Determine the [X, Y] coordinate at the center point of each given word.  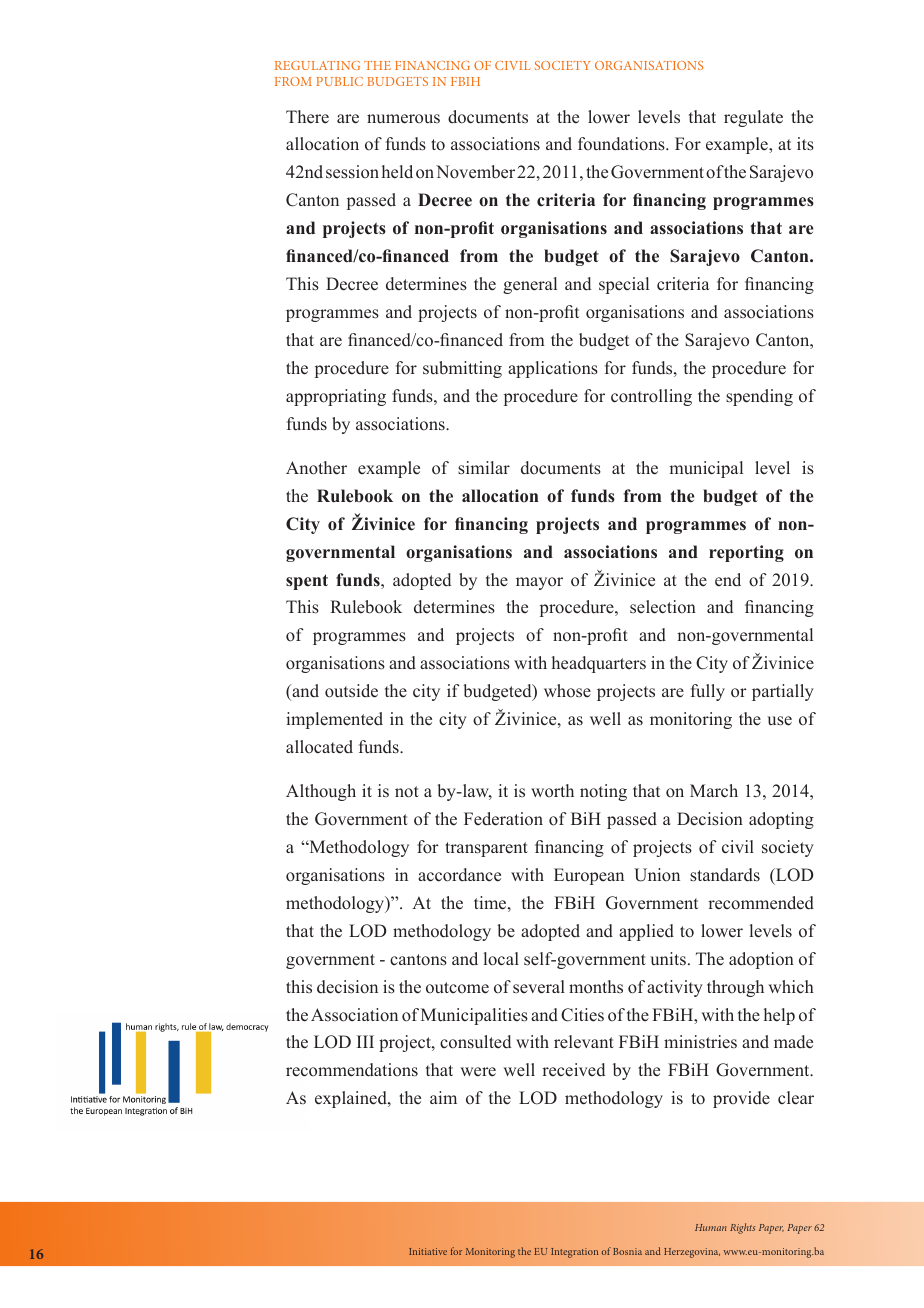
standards [725, 875]
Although [321, 792]
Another [316, 468]
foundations [622, 144]
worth [552, 790]
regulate [753, 118]
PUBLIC [339, 81]
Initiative [428, 1251]
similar [484, 468]
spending [759, 397]
